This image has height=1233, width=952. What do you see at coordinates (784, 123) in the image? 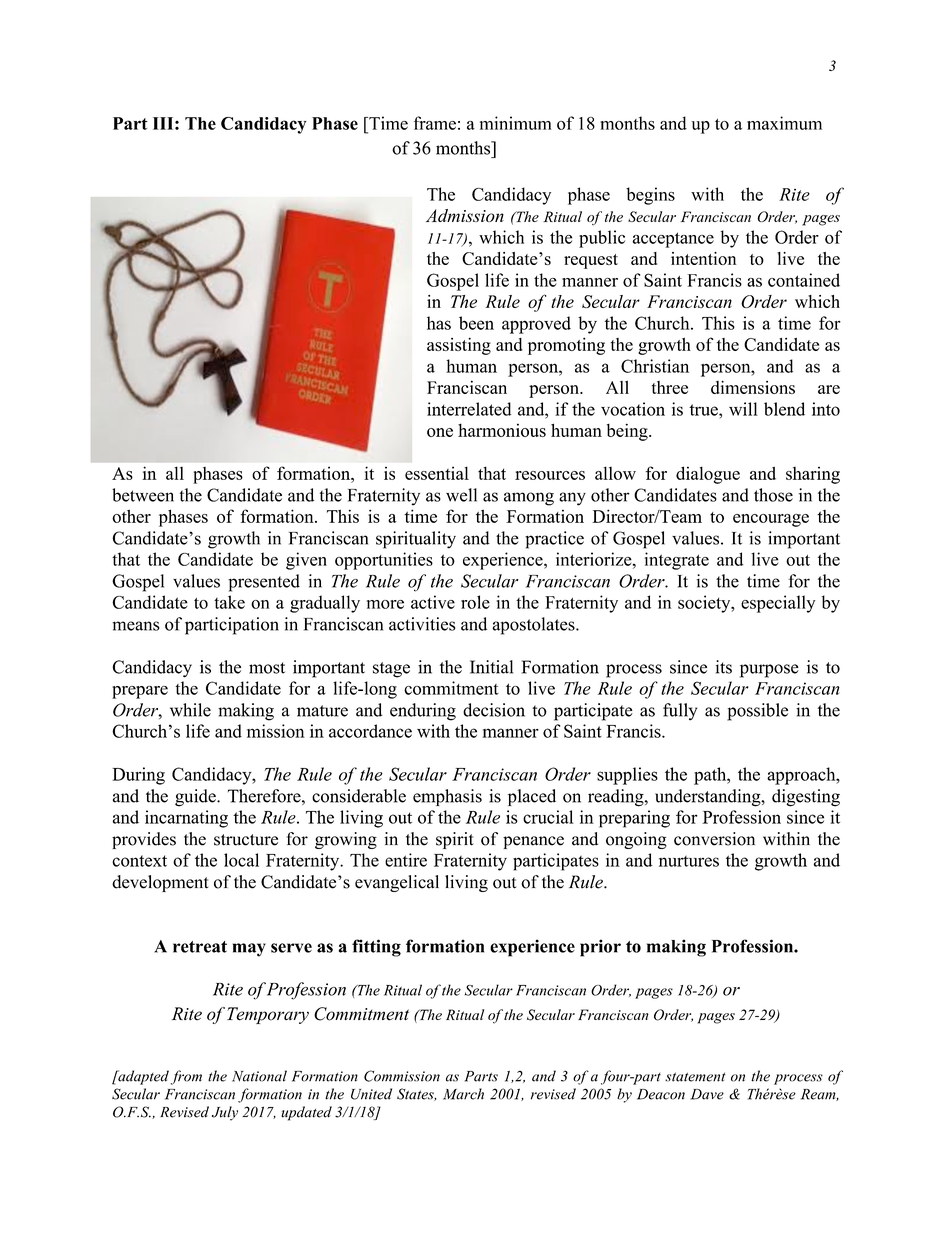
I see `maximum` at bounding box center [784, 123].
